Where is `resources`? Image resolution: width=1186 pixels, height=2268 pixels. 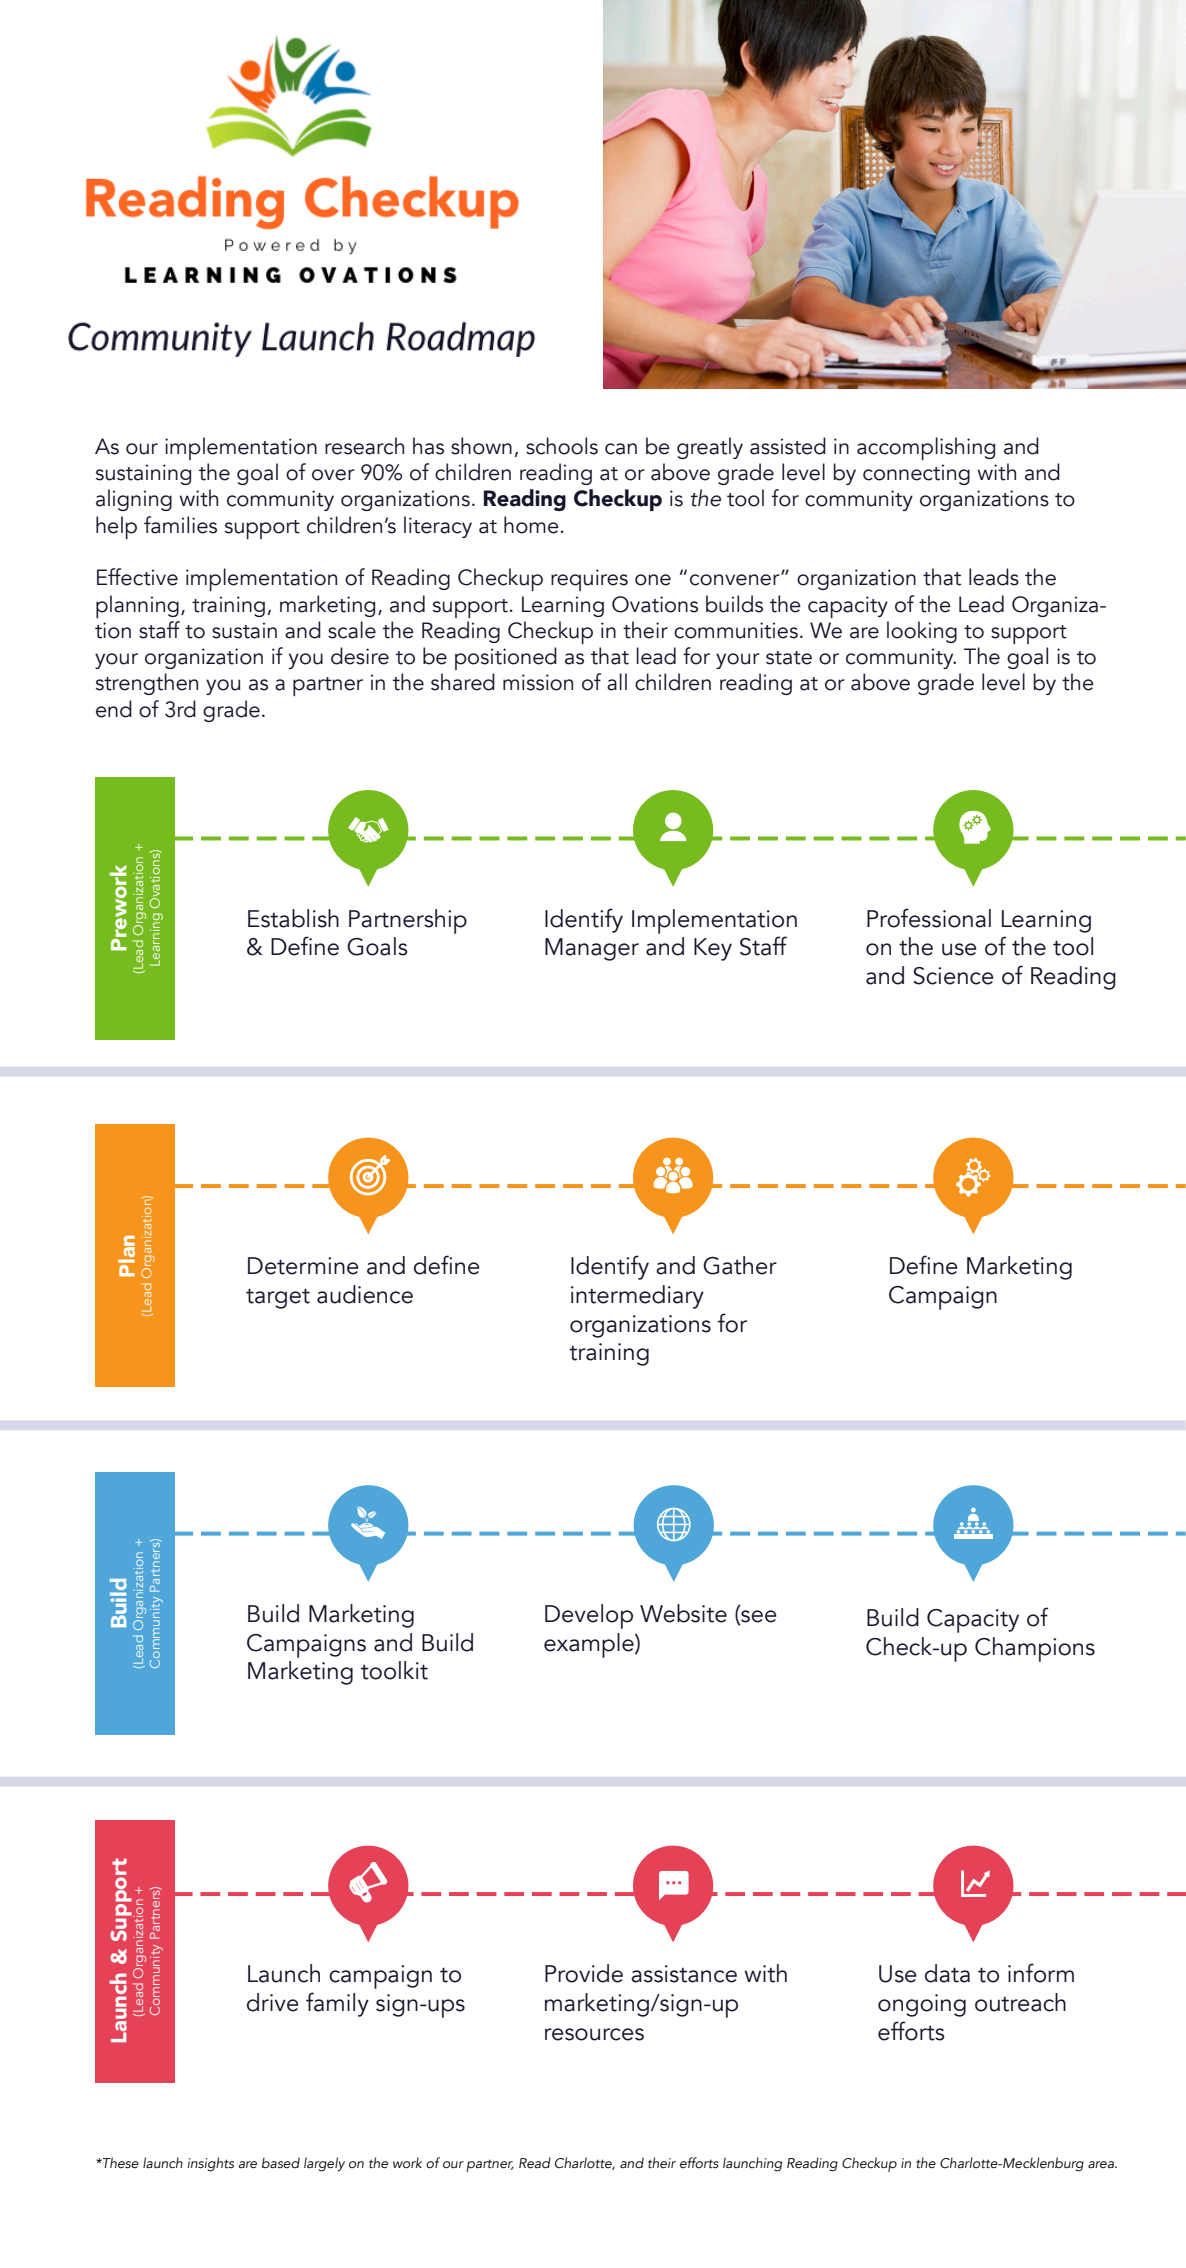 resources is located at coordinates (594, 2034).
